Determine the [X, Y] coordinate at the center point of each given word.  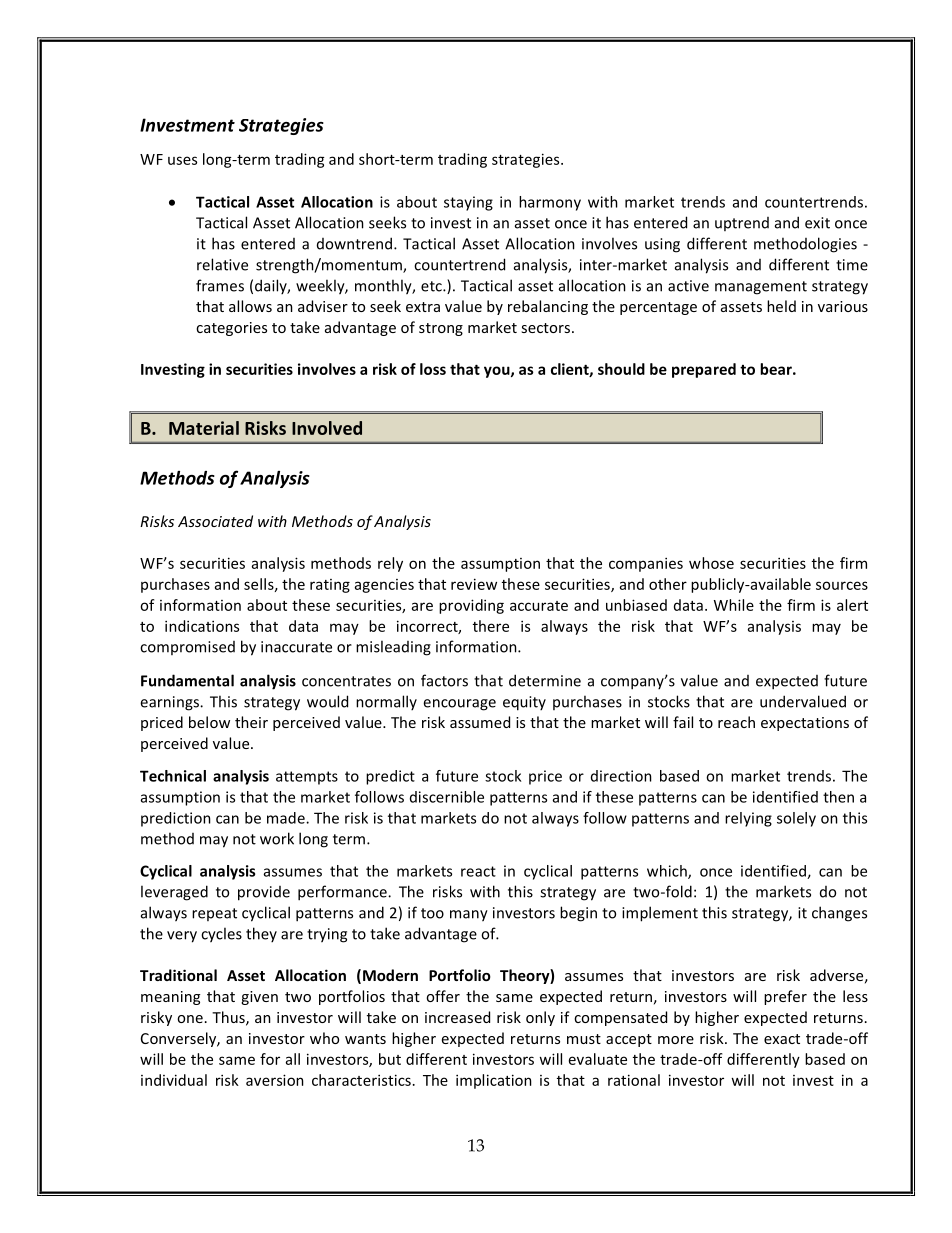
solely [796, 819]
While [734, 605]
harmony [550, 203]
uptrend [742, 224]
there [491, 626]
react [478, 871]
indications [202, 626]
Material [204, 428]
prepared [704, 370]
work [277, 838]
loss [433, 369]
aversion [275, 1080]
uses [182, 160]
